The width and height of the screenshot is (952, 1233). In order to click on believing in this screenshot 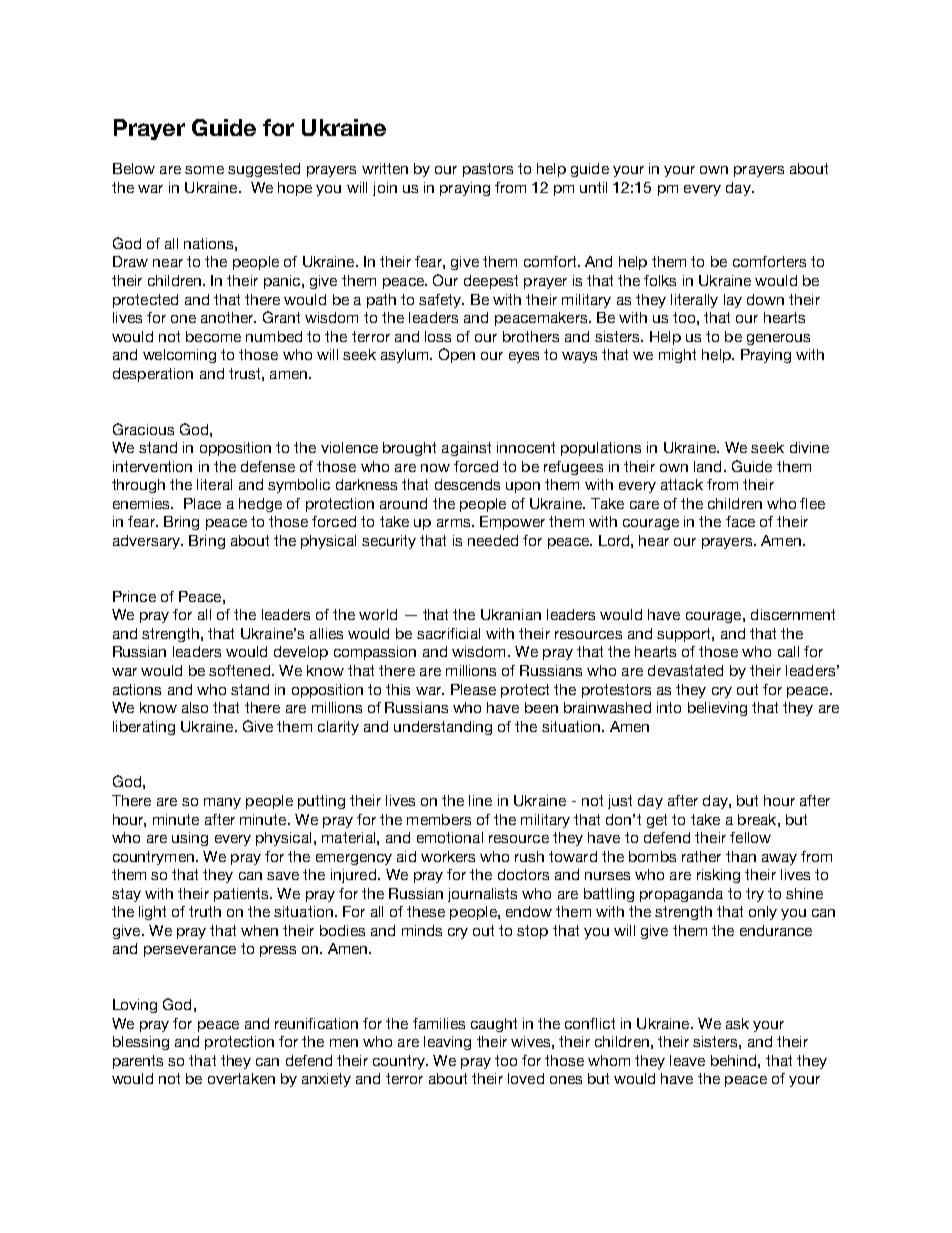, I will do `click(717, 709)`.
